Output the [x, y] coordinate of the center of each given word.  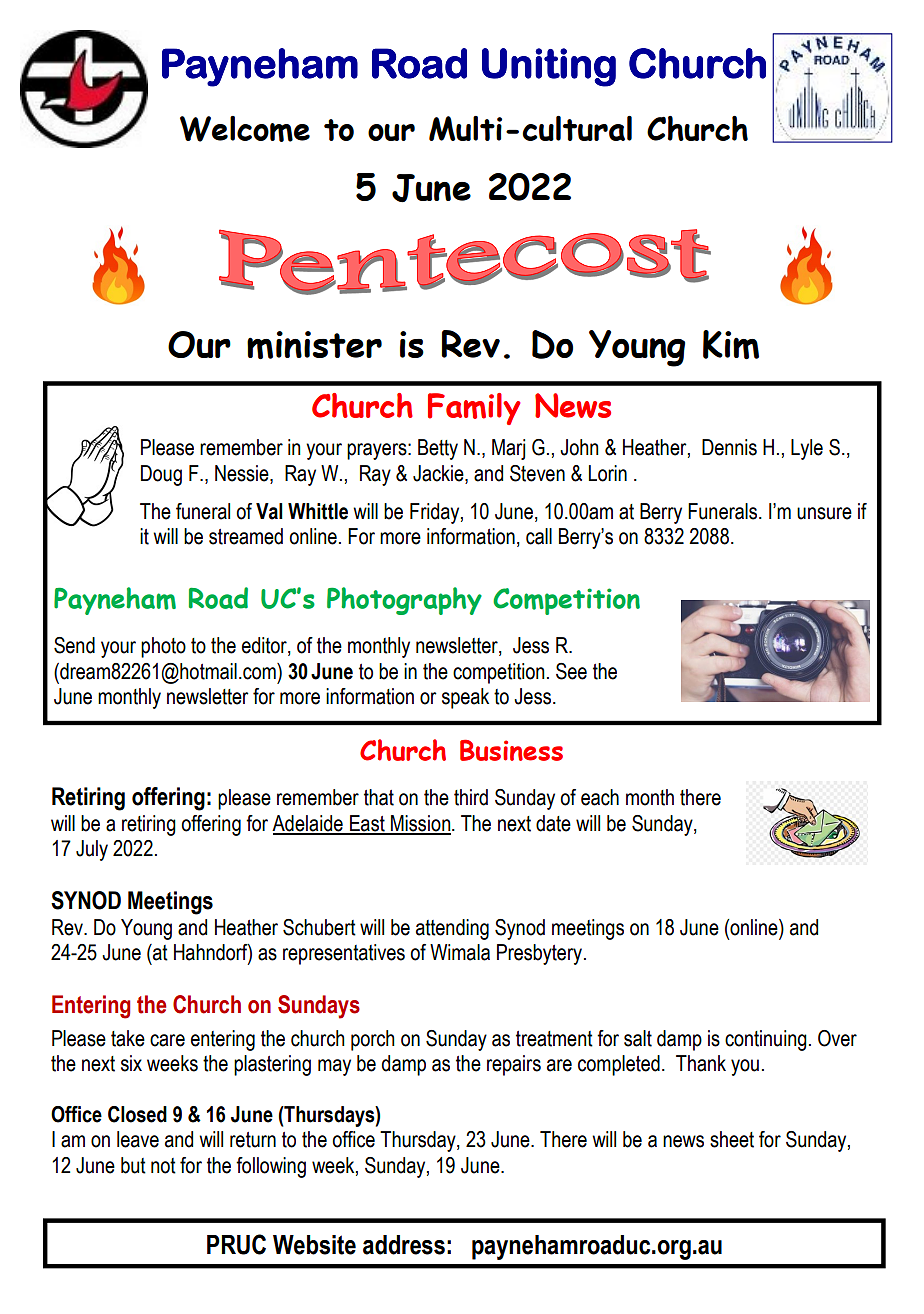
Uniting [549, 67]
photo [163, 647]
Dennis [729, 447]
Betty [438, 449]
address [404, 1245]
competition [499, 673]
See [571, 671]
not [163, 1166]
